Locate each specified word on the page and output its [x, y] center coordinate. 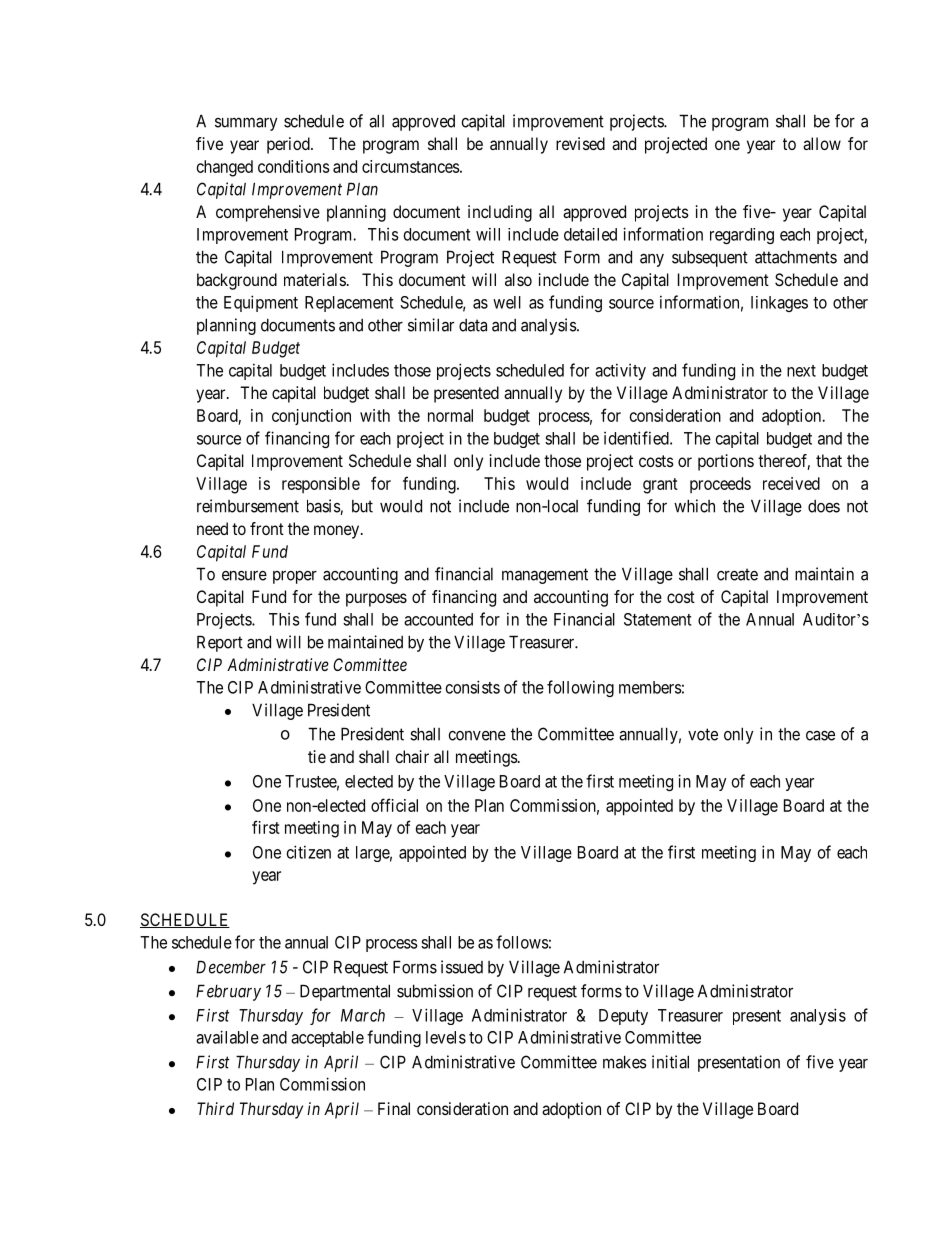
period [289, 145]
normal [450, 415]
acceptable [327, 1039]
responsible [321, 485]
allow [822, 143]
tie [317, 756]
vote [703, 734]
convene [477, 736]
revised [580, 143]
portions [726, 462]
